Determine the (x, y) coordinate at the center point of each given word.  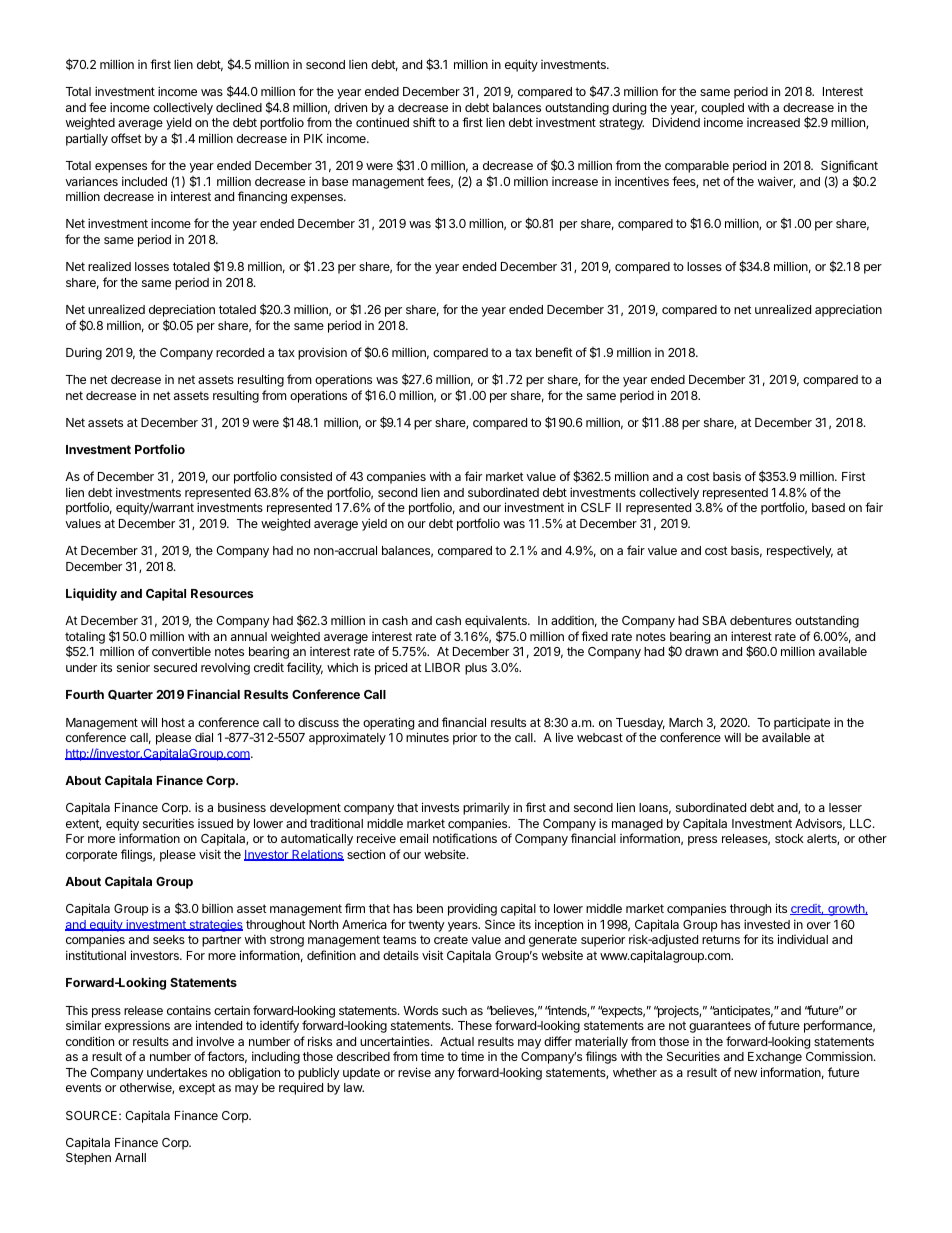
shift (424, 122)
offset (126, 138)
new (745, 1073)
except (197, 1089)
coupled (722, 109)
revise (414, 1072)
